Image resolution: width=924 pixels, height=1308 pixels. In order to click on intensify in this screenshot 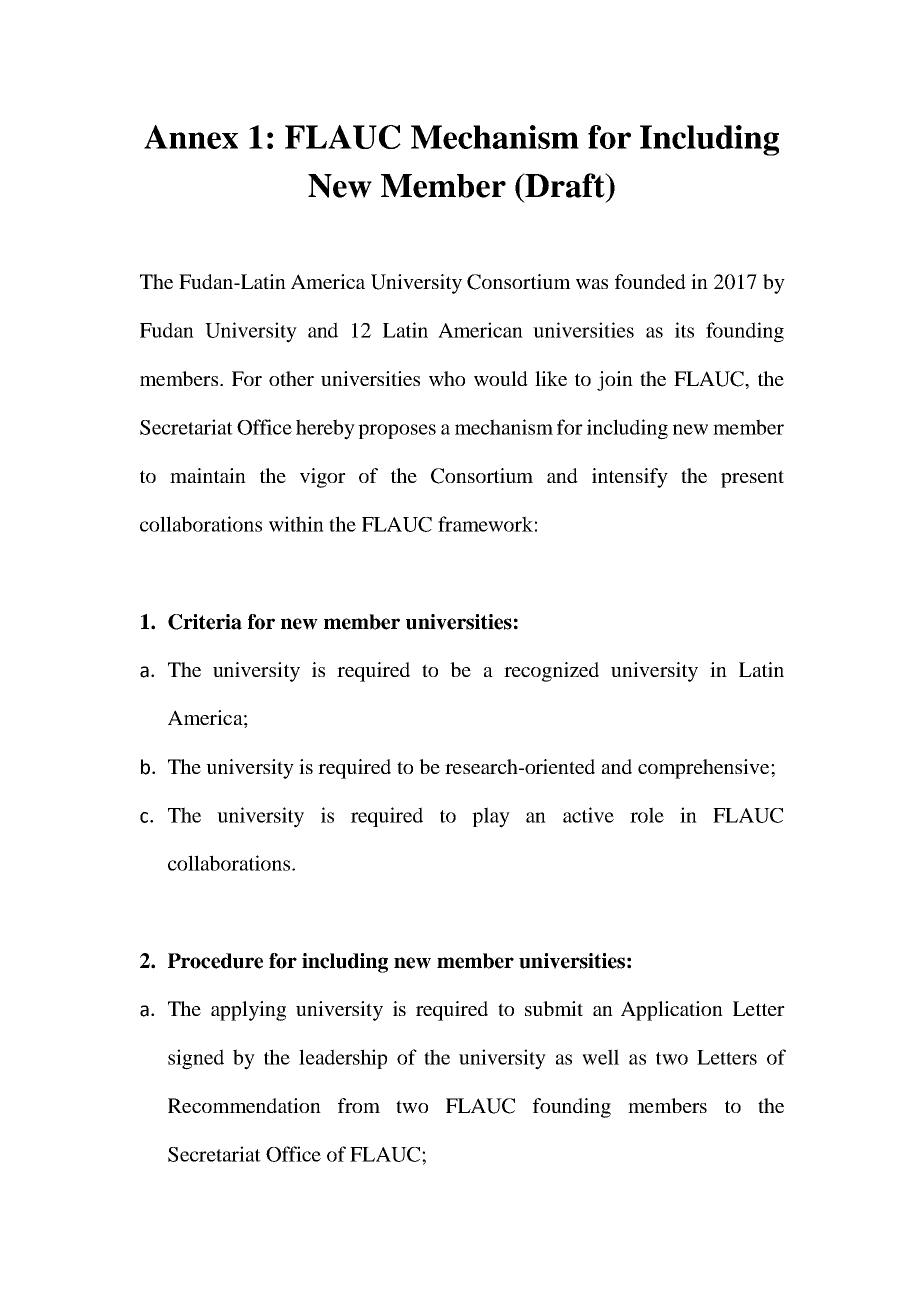, I will do `click(630, 478)`.
